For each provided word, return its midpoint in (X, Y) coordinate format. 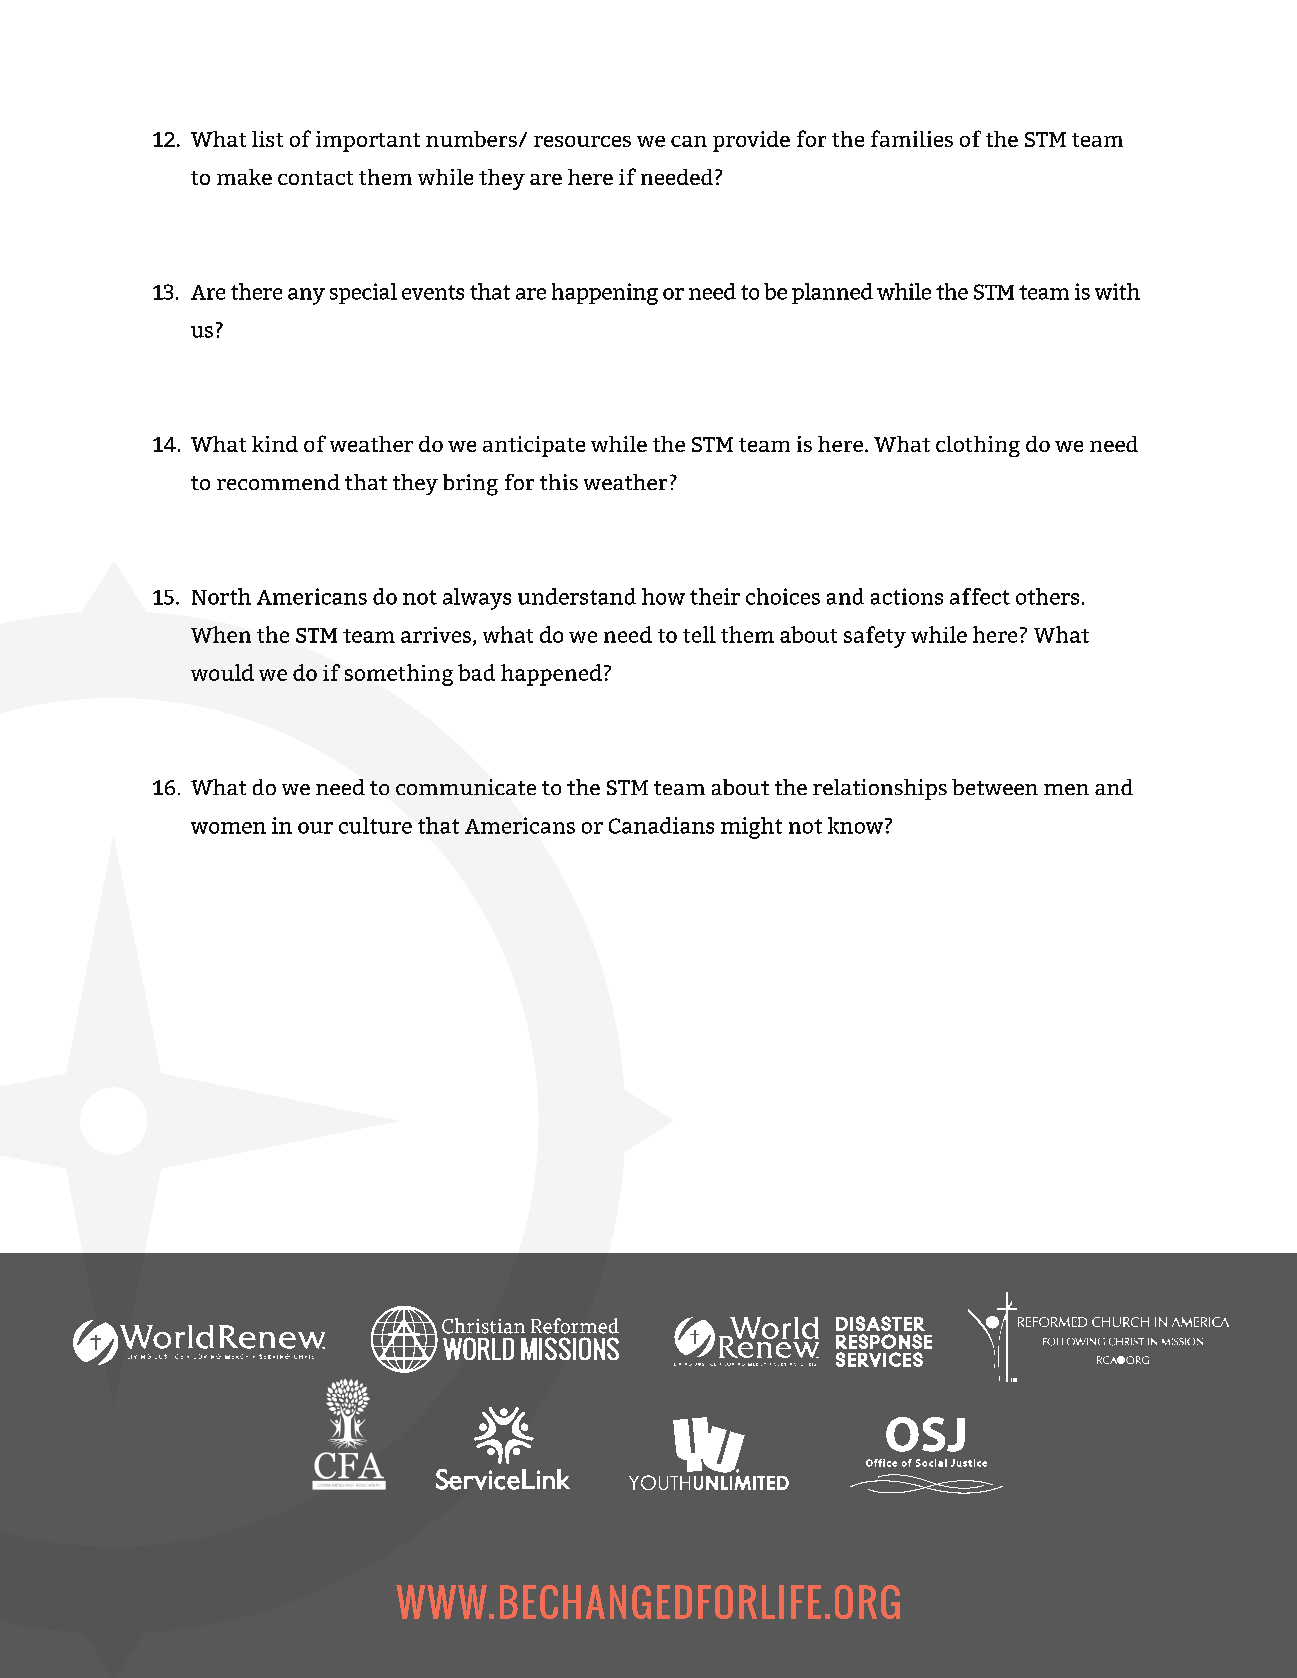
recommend (278, 482)
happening (605, 294)
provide (751, 141)
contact (315, 178)
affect (980, 596)
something (399, 675)
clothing (978, 446)
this (559, 482)
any (306, 296)
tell (699, 634)
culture (375, 825)
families (912, 138)
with (1117, 291)
